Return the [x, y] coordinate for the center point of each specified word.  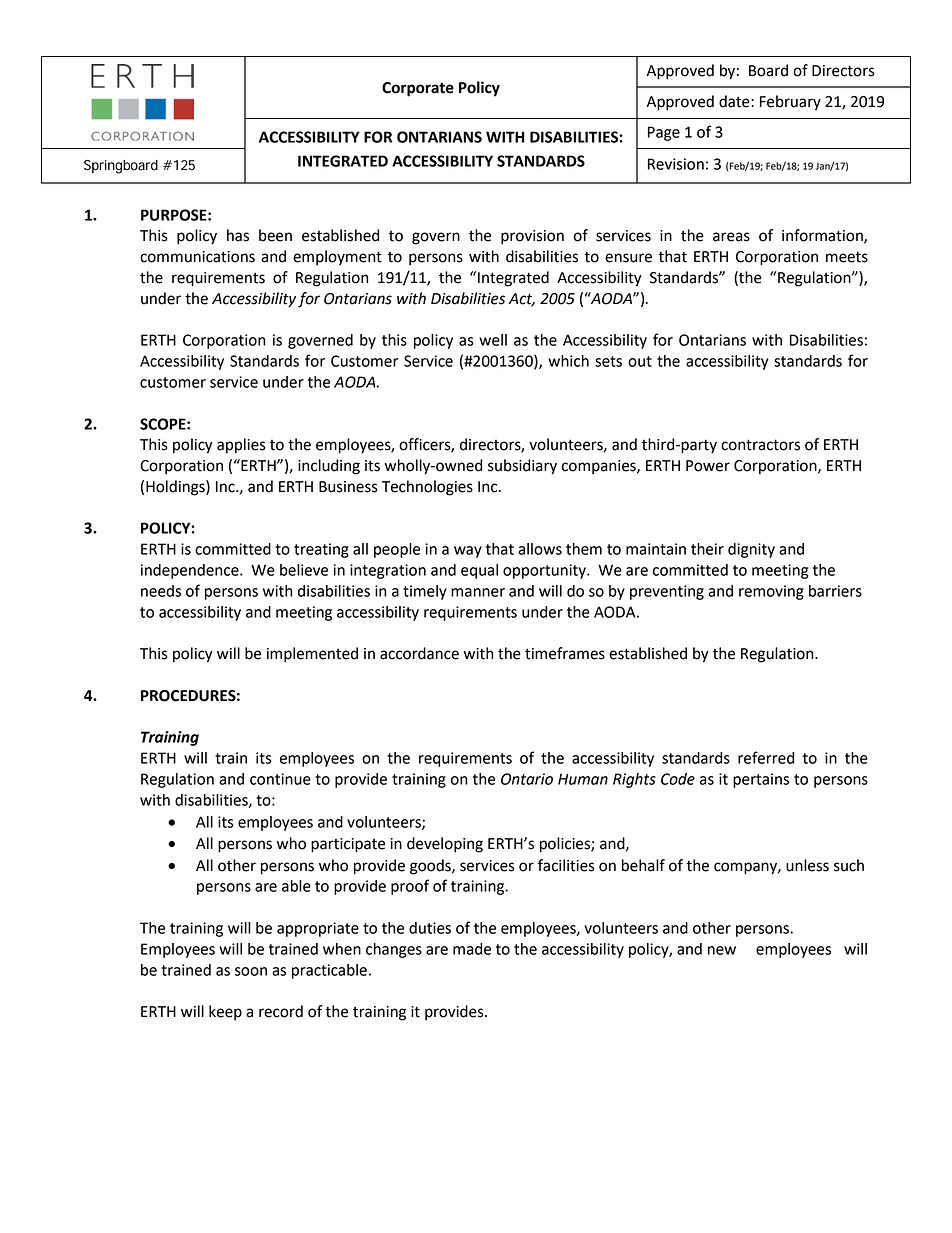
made [472, 949]
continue [280, 779]
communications [197, 257]
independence [191, 571]
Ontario [527, 779]
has [238, 235]
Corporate [418, 89]
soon [251, 971]
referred [766, 757]
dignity [751, 550]
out [640, 361]
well [493, 340]
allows [540, 549]
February [790, 103]
